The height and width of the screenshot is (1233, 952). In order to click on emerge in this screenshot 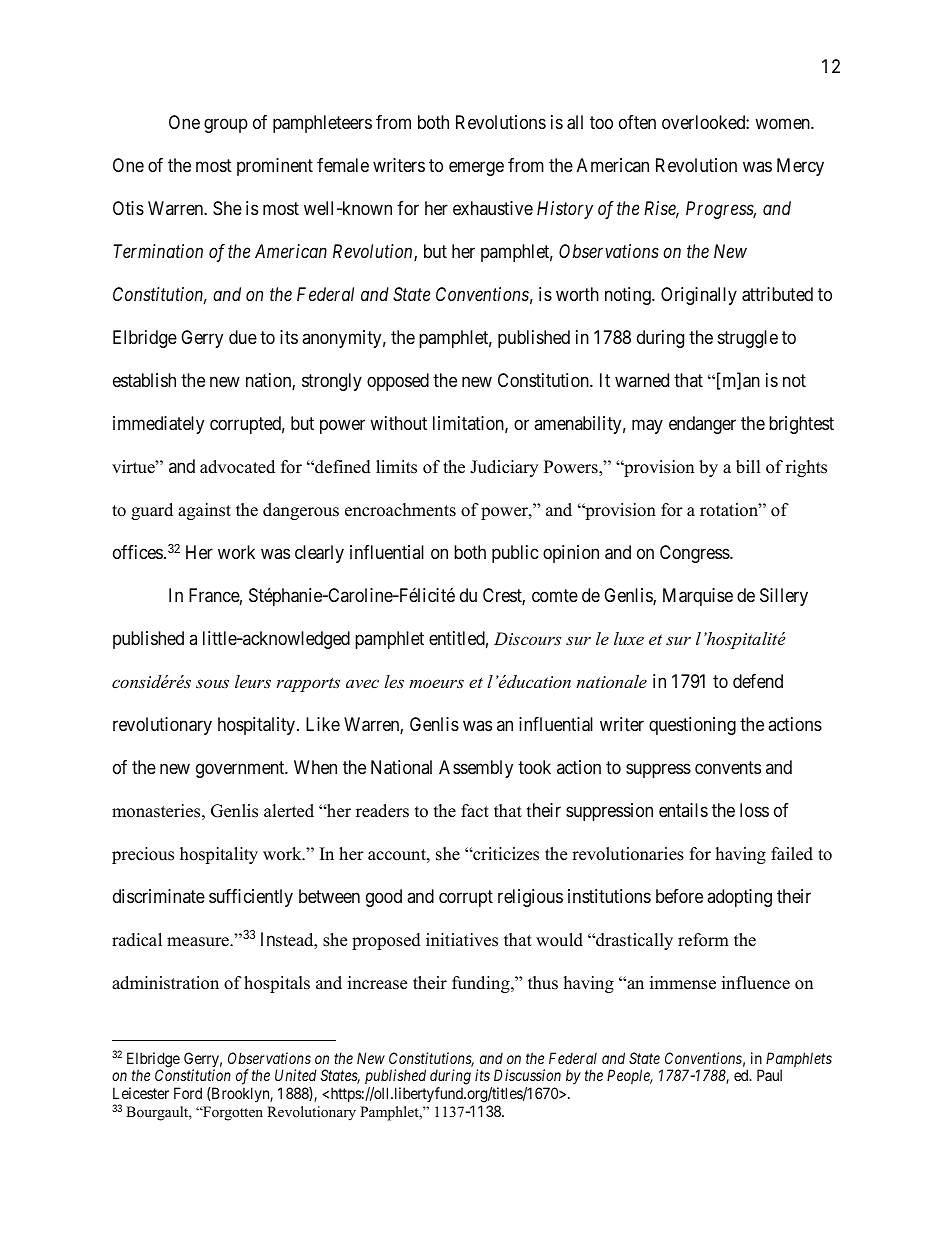, I will do `click(476, 168)`.
